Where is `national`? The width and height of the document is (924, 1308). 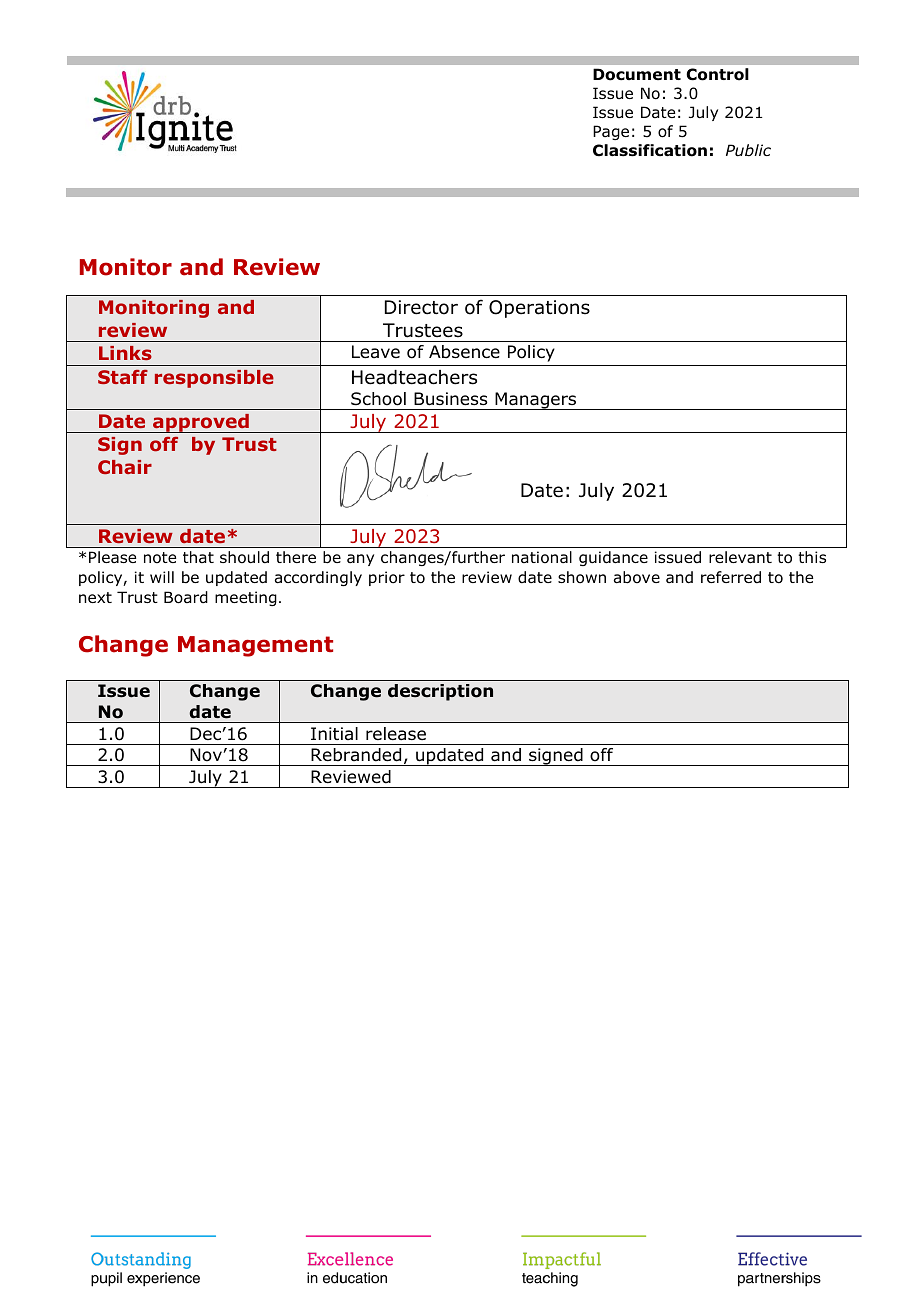 national is located at coordinates (542, 557).
